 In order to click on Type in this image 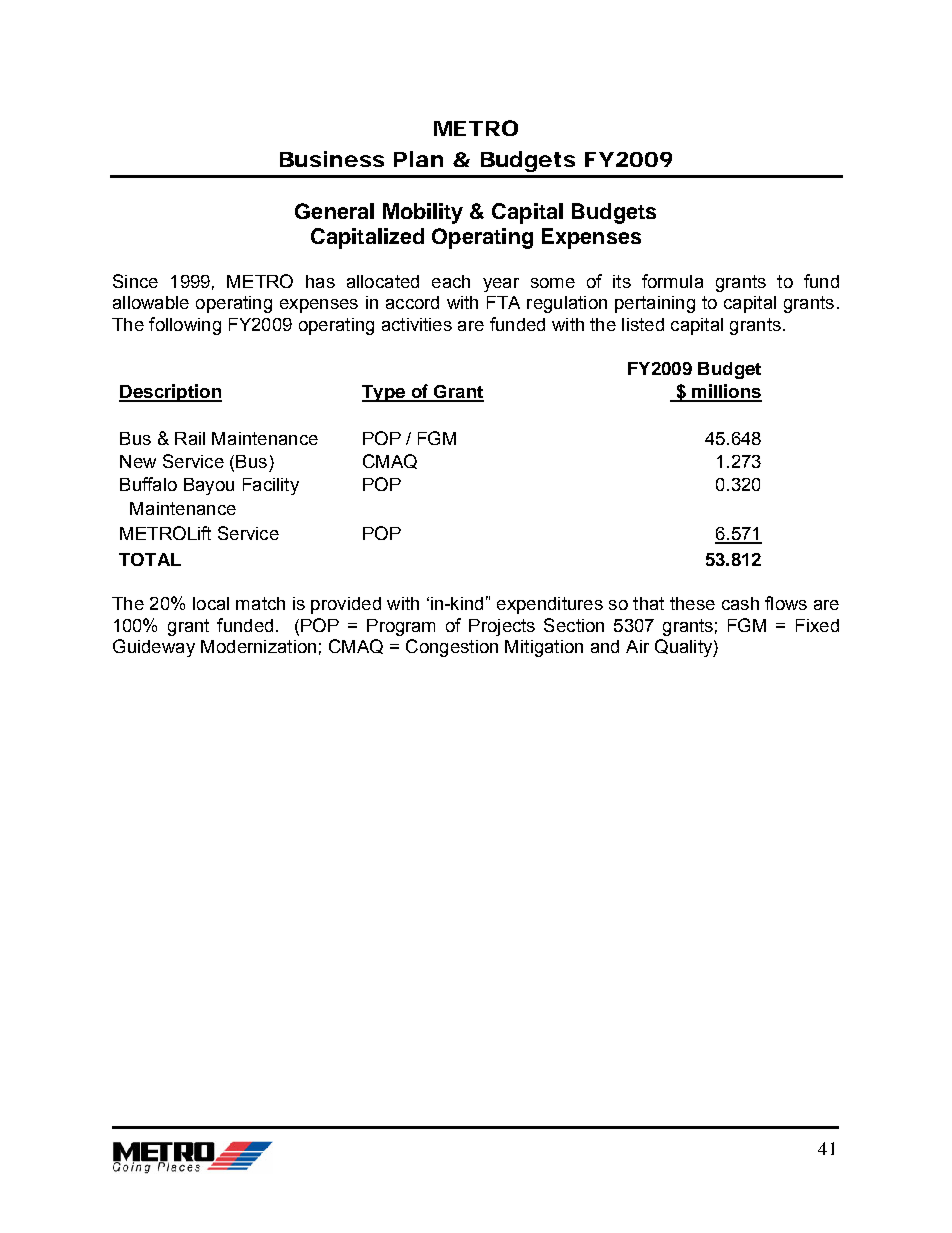, I will do `click(384, 393)`.
